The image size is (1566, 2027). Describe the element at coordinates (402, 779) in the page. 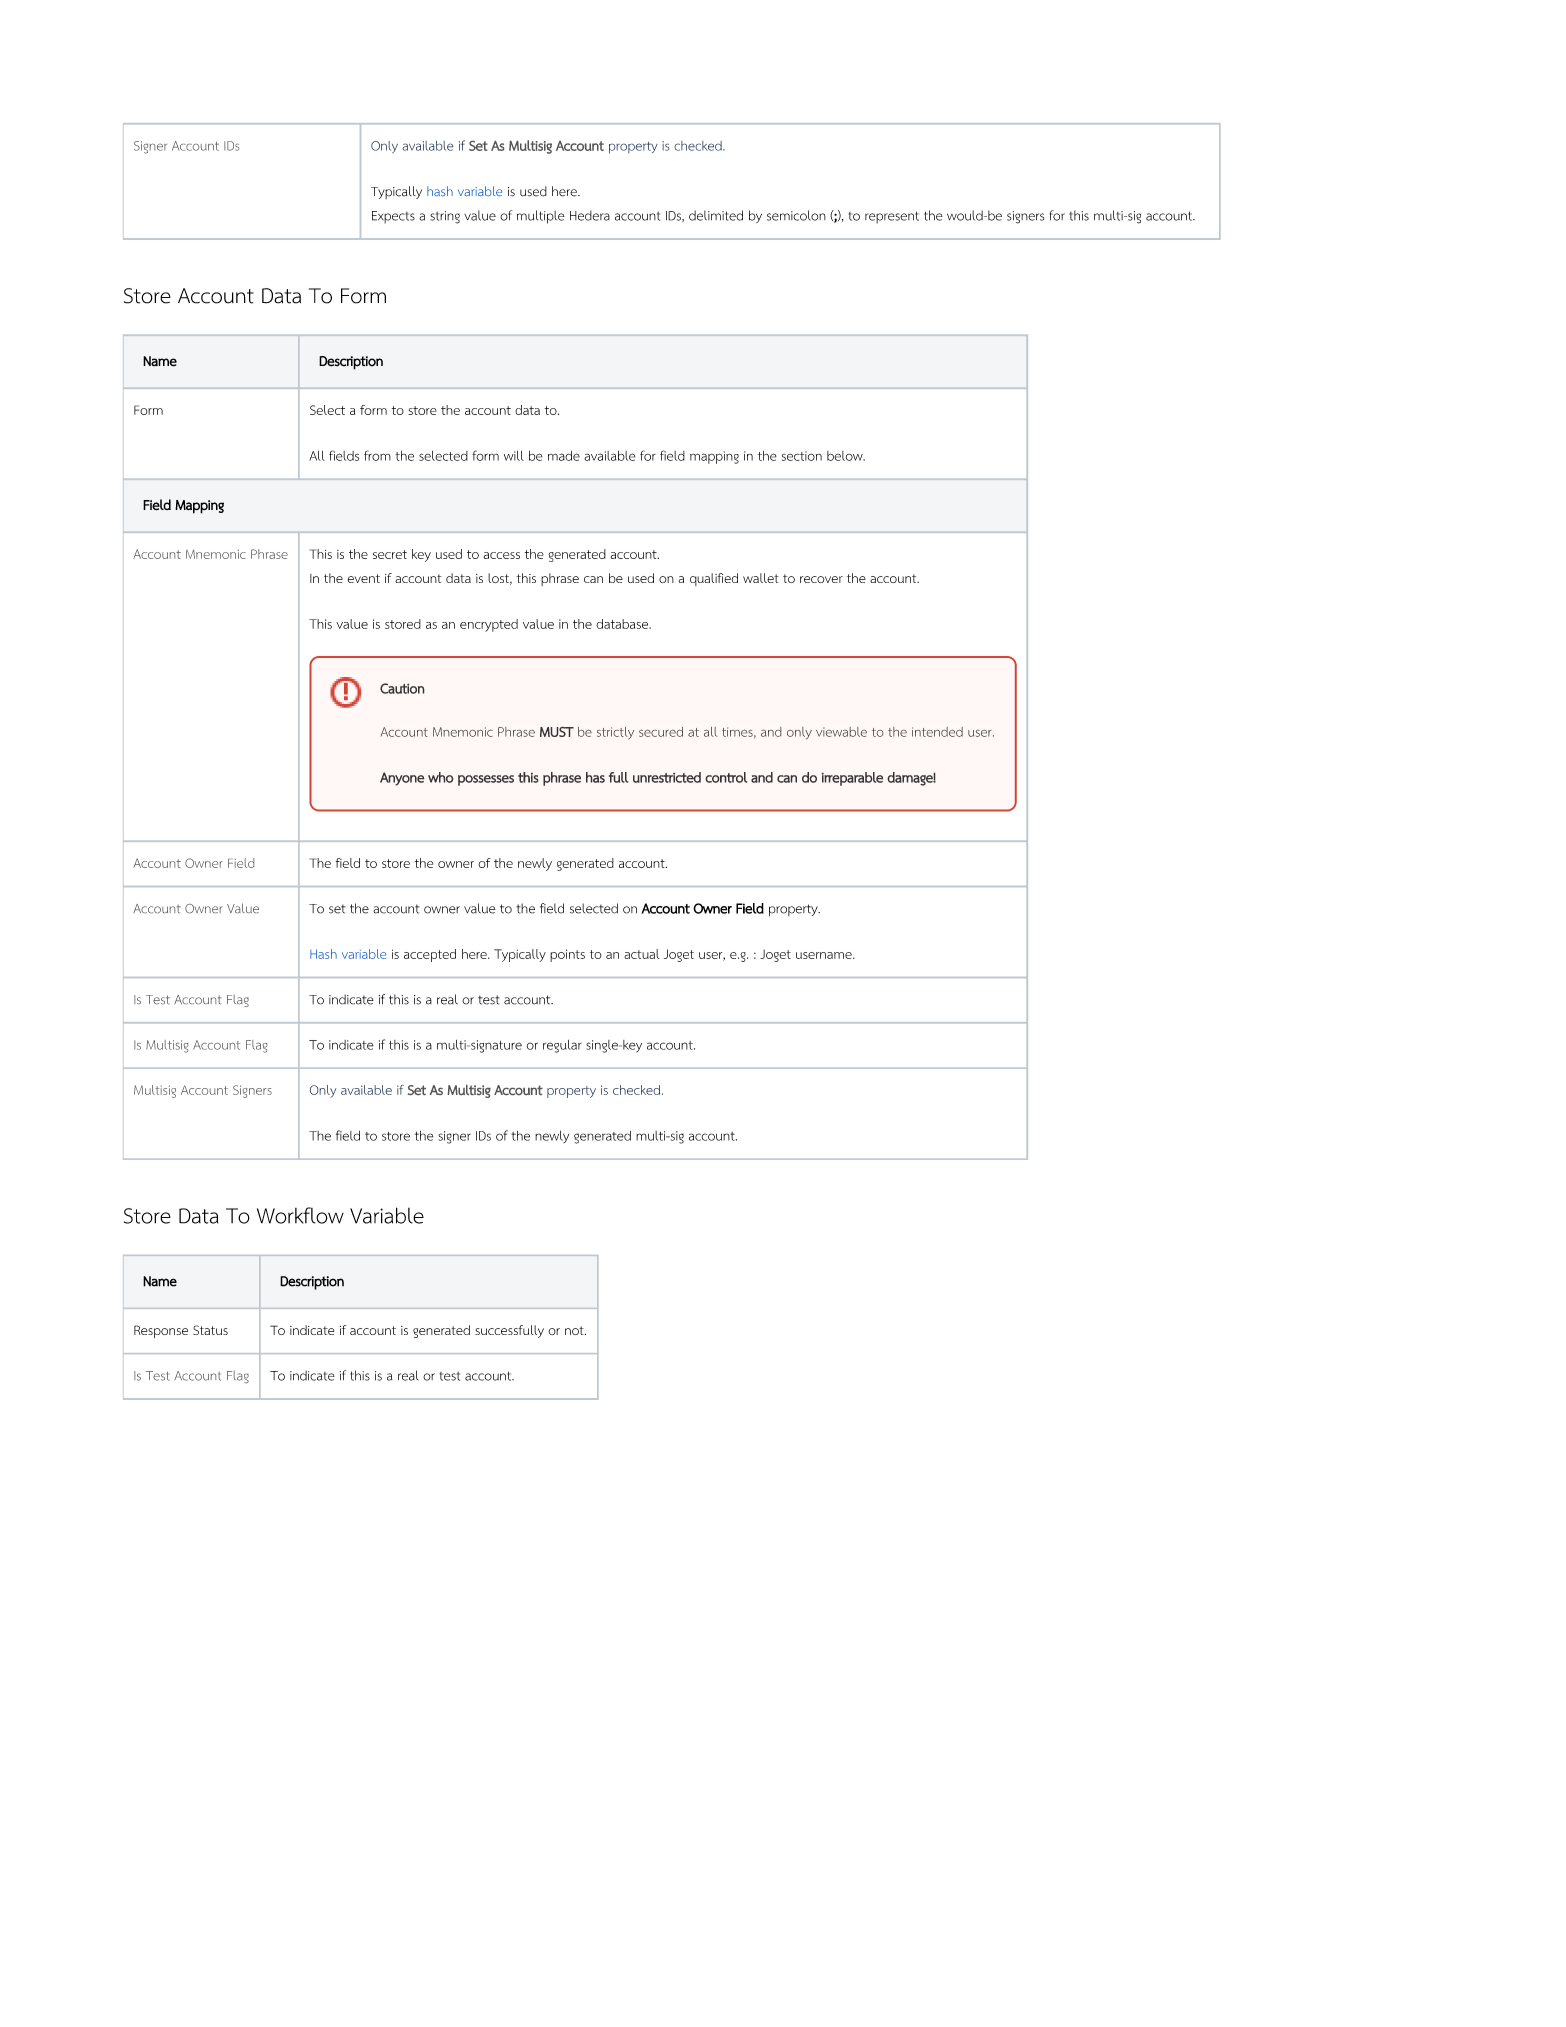

I see `Anyone` at that location.
